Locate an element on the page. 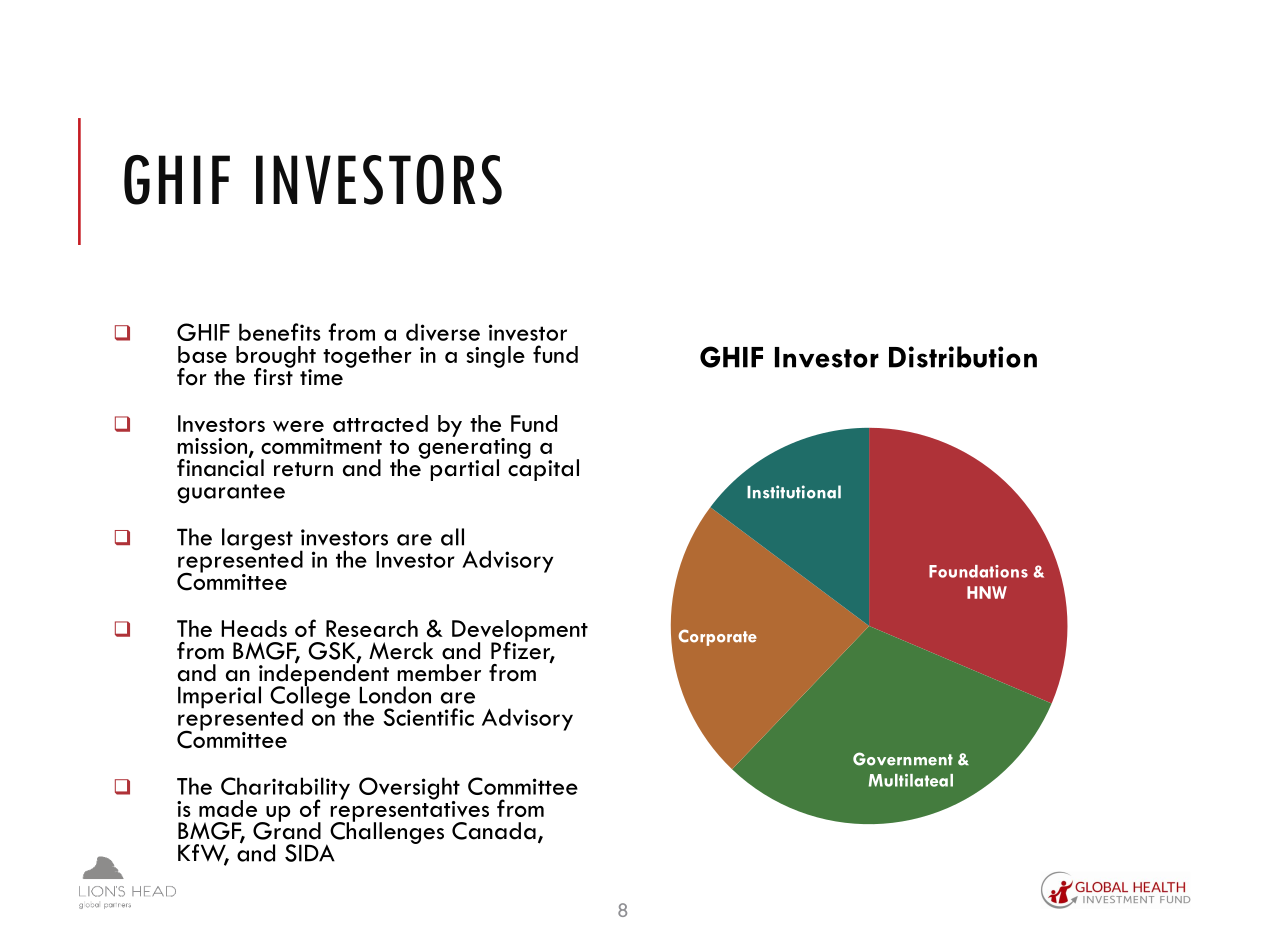 This image has width=1270, height=952. capital is located at coordinates (543, 469).
